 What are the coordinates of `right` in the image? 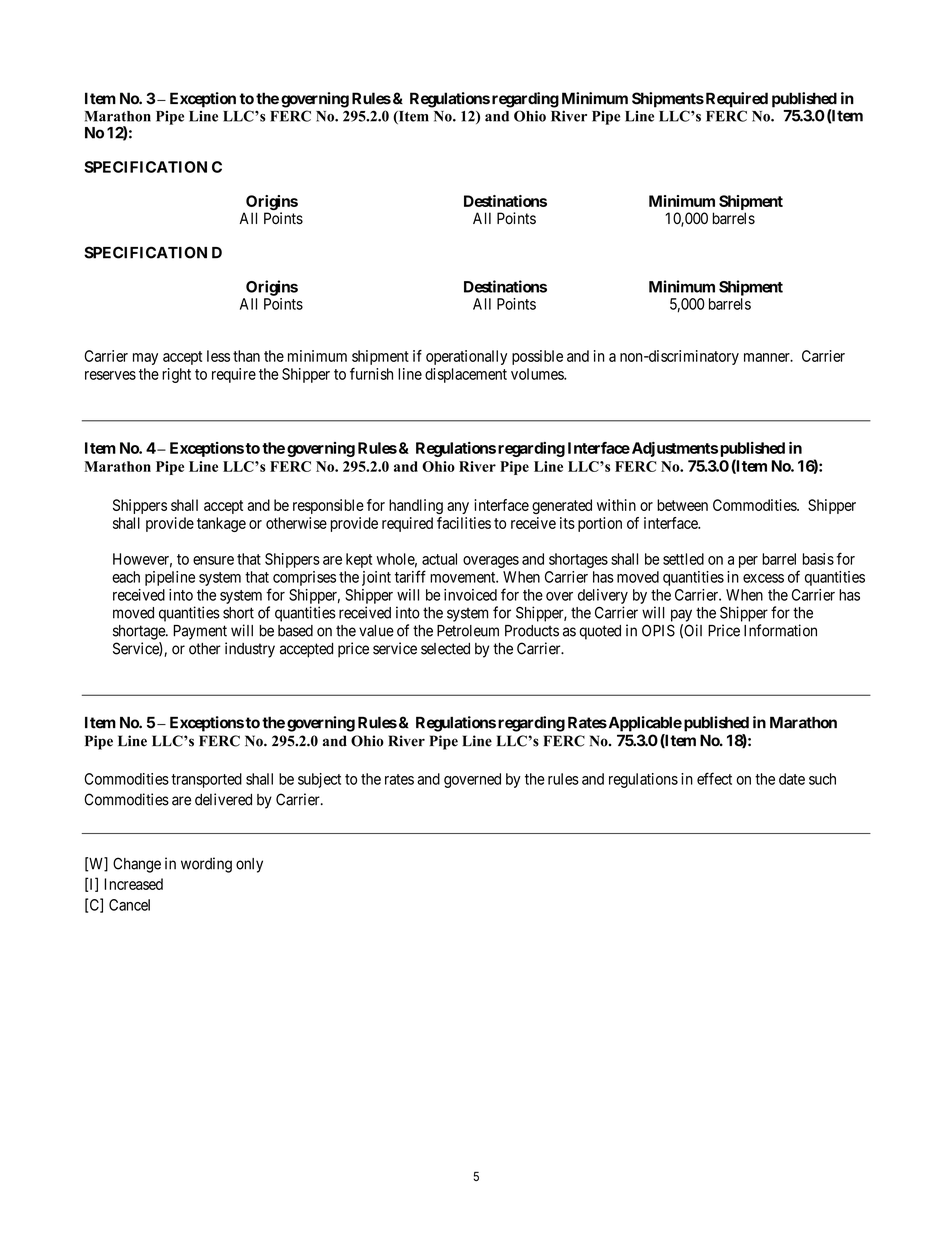 It's located at (176, 375).
